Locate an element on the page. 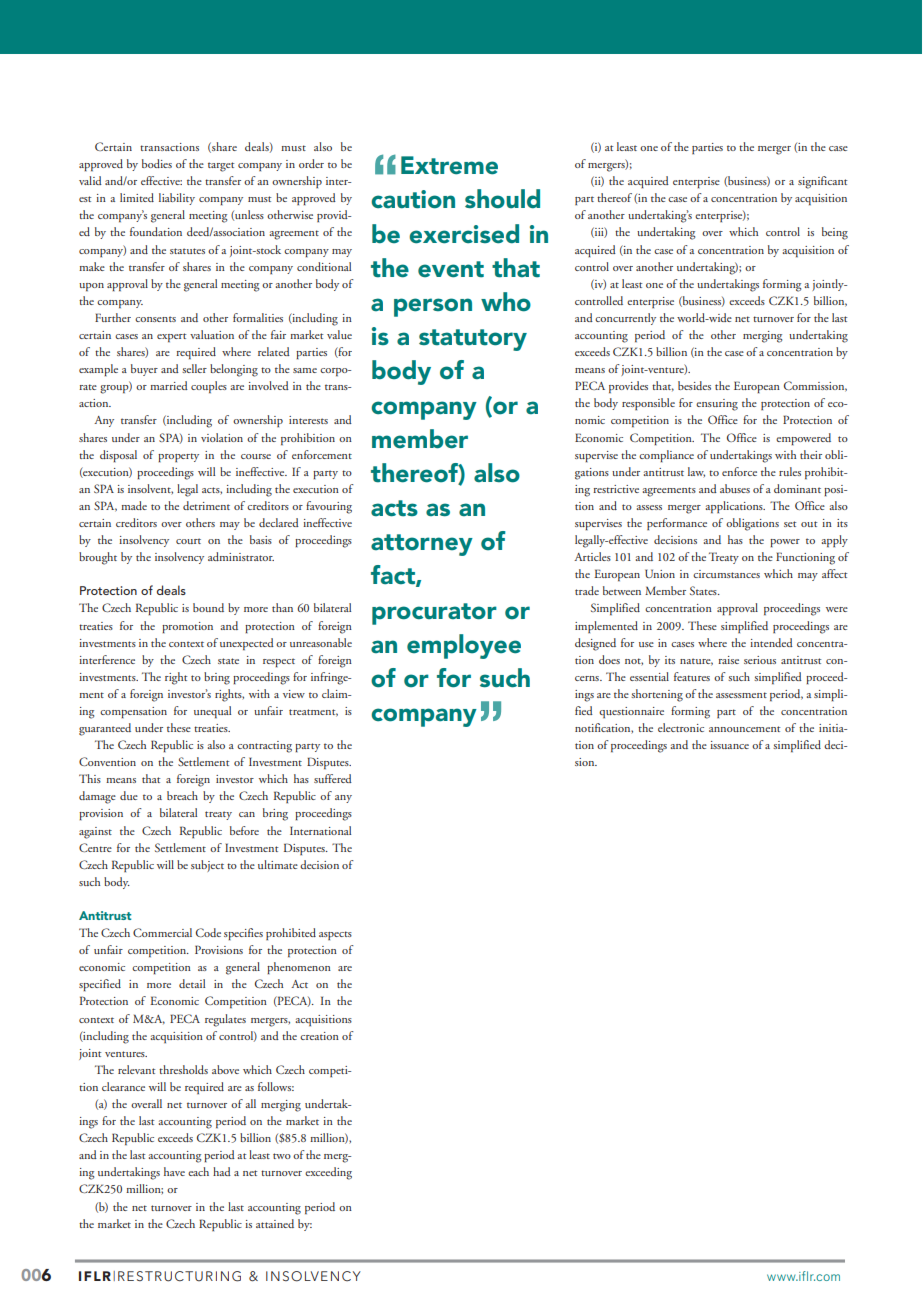  significant is located at coordinates (822, 182).
